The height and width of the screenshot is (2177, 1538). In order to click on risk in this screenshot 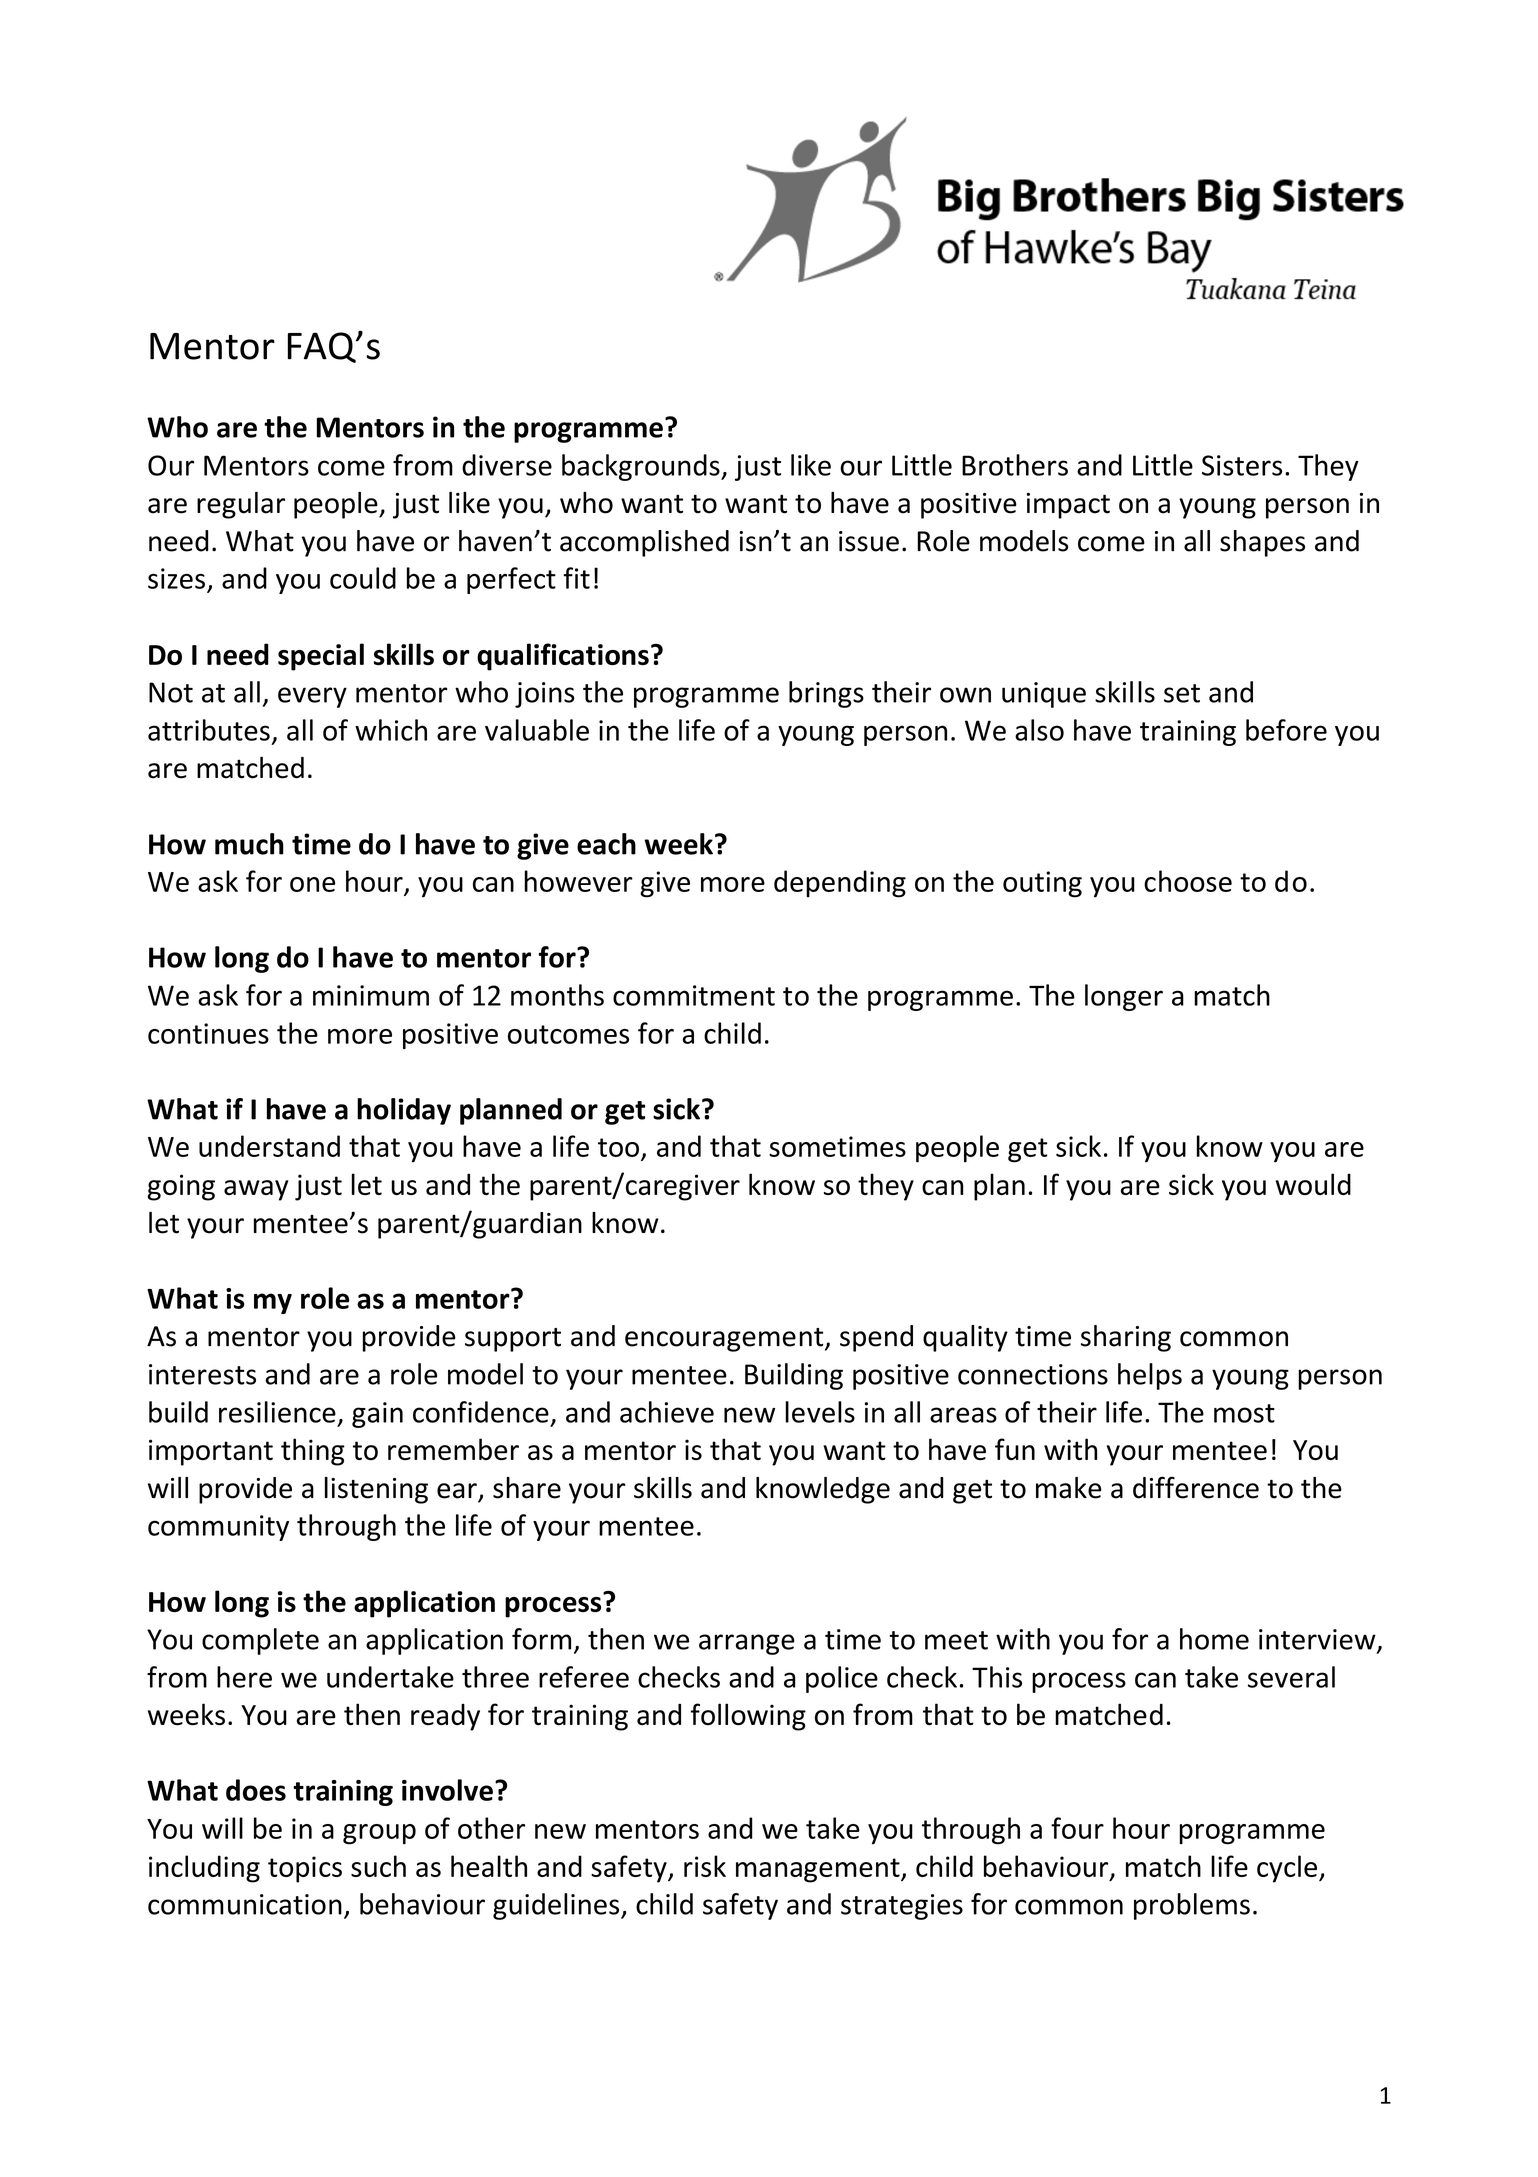, I will do `click(705, 1866)`.
